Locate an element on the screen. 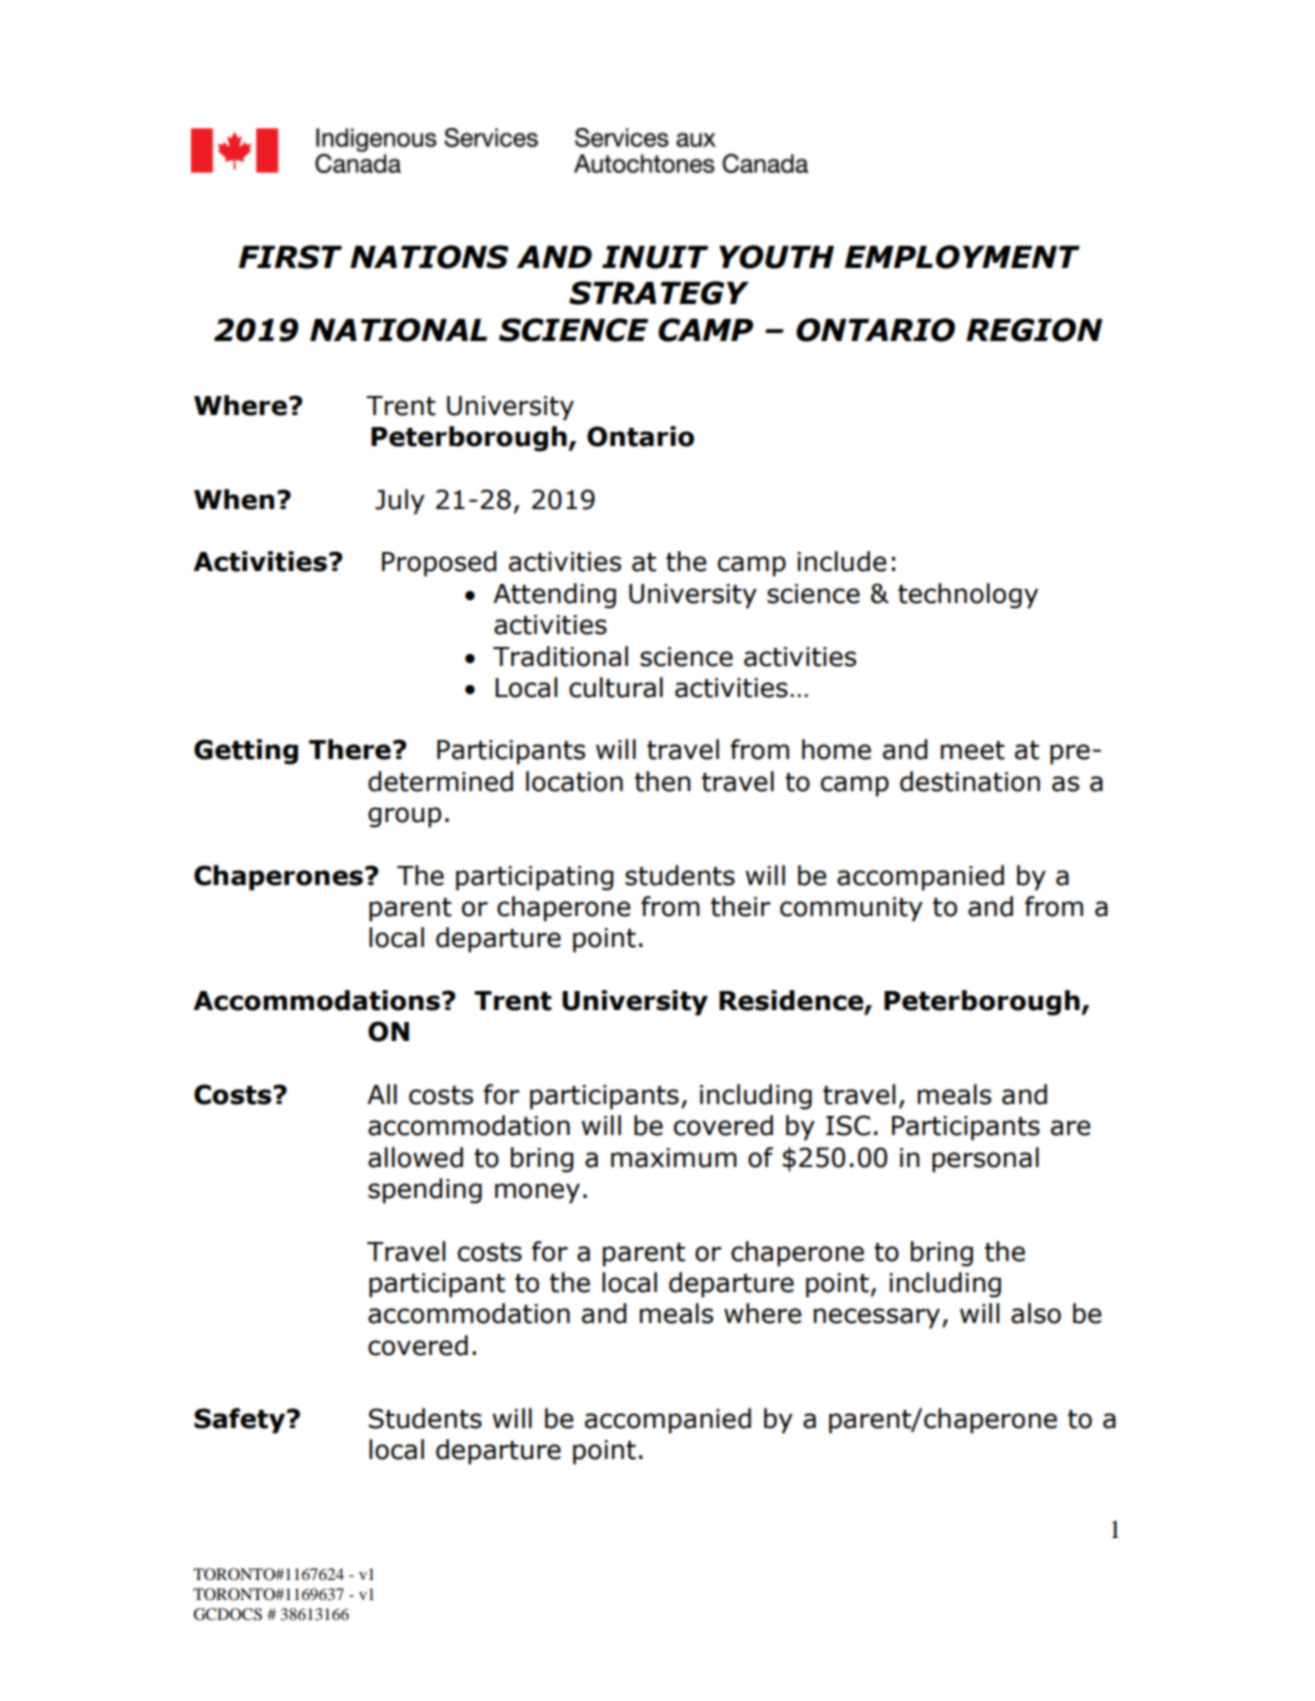 The height and width of the screenshot is (1701, 1315). FIRST is located at coordinates (290, 257).
